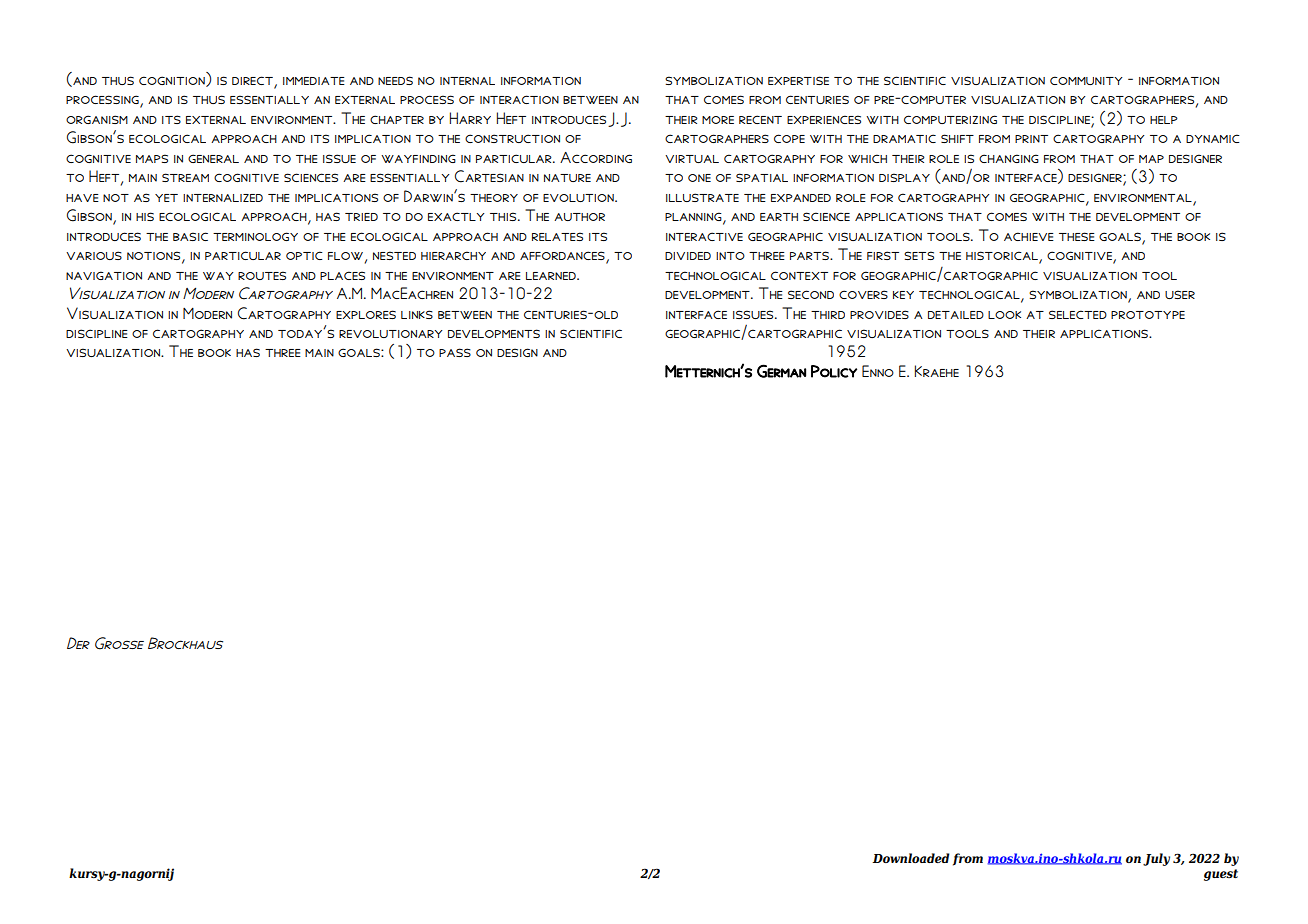 This page has width=1308, height=924. What do you see at coordinates (718, 120) in the page?
I see `more` at bounding box center [718, 120].
